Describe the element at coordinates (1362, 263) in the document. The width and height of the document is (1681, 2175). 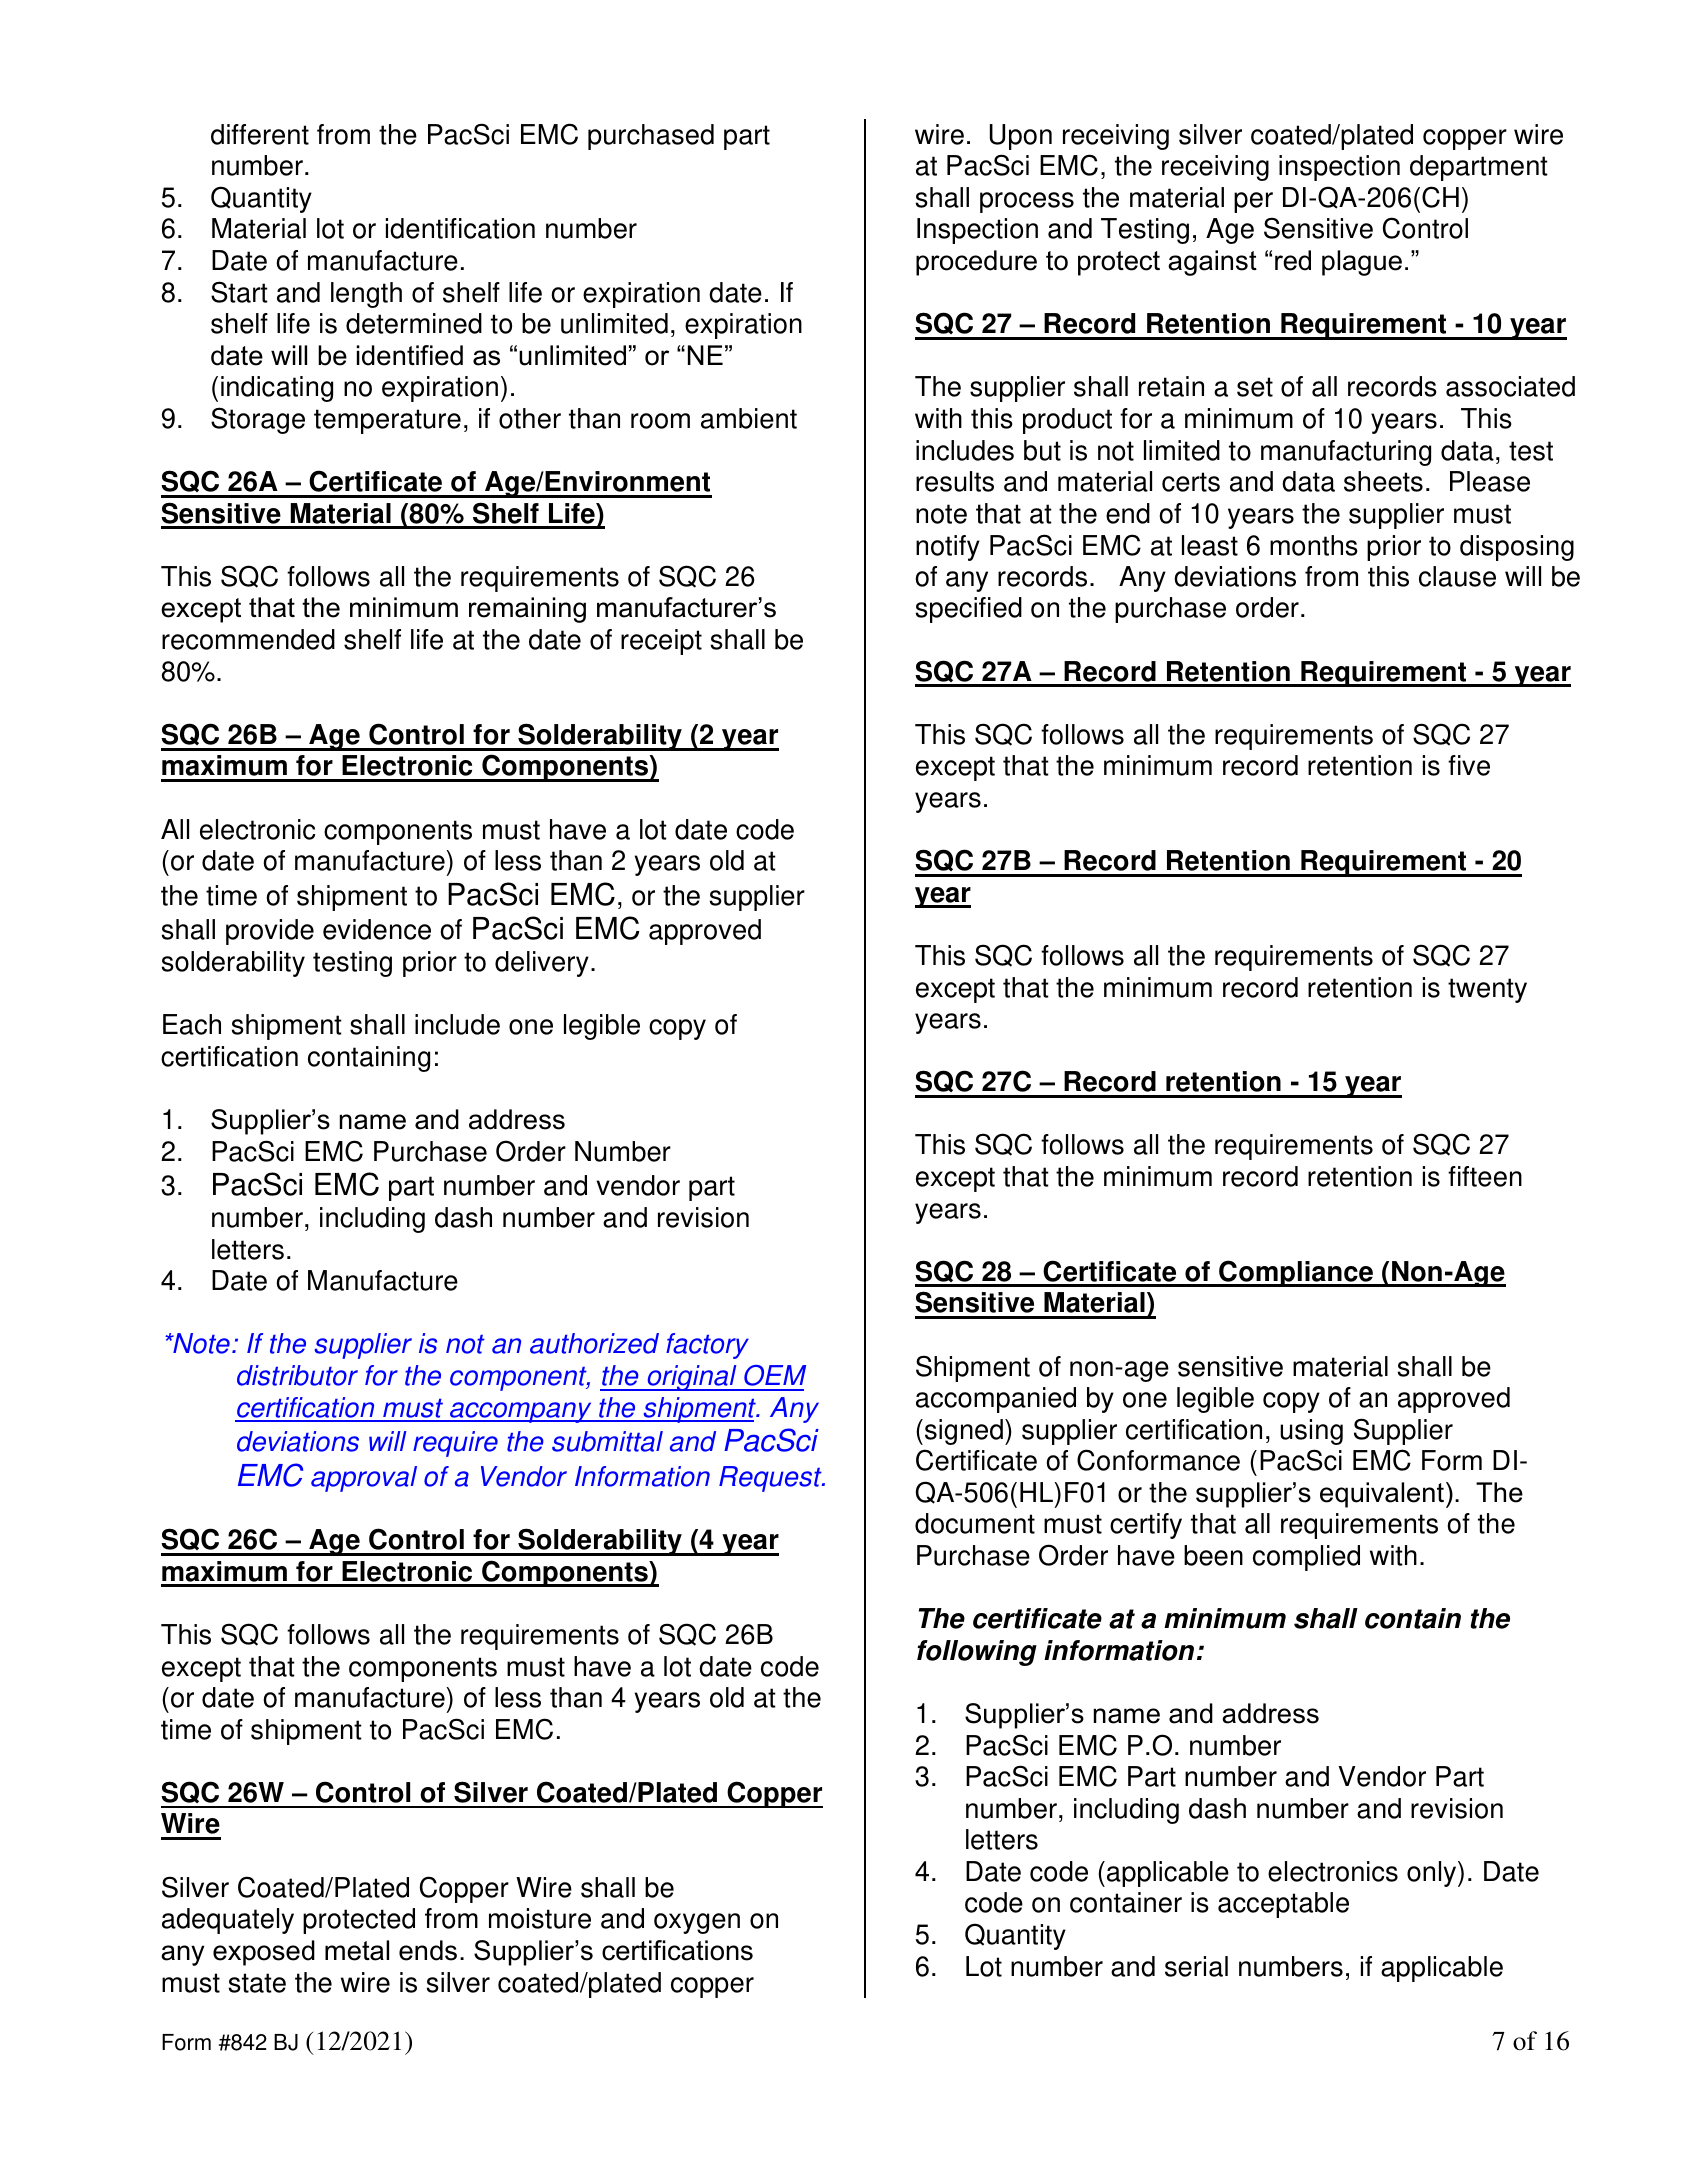
I see `plague` at that location.
